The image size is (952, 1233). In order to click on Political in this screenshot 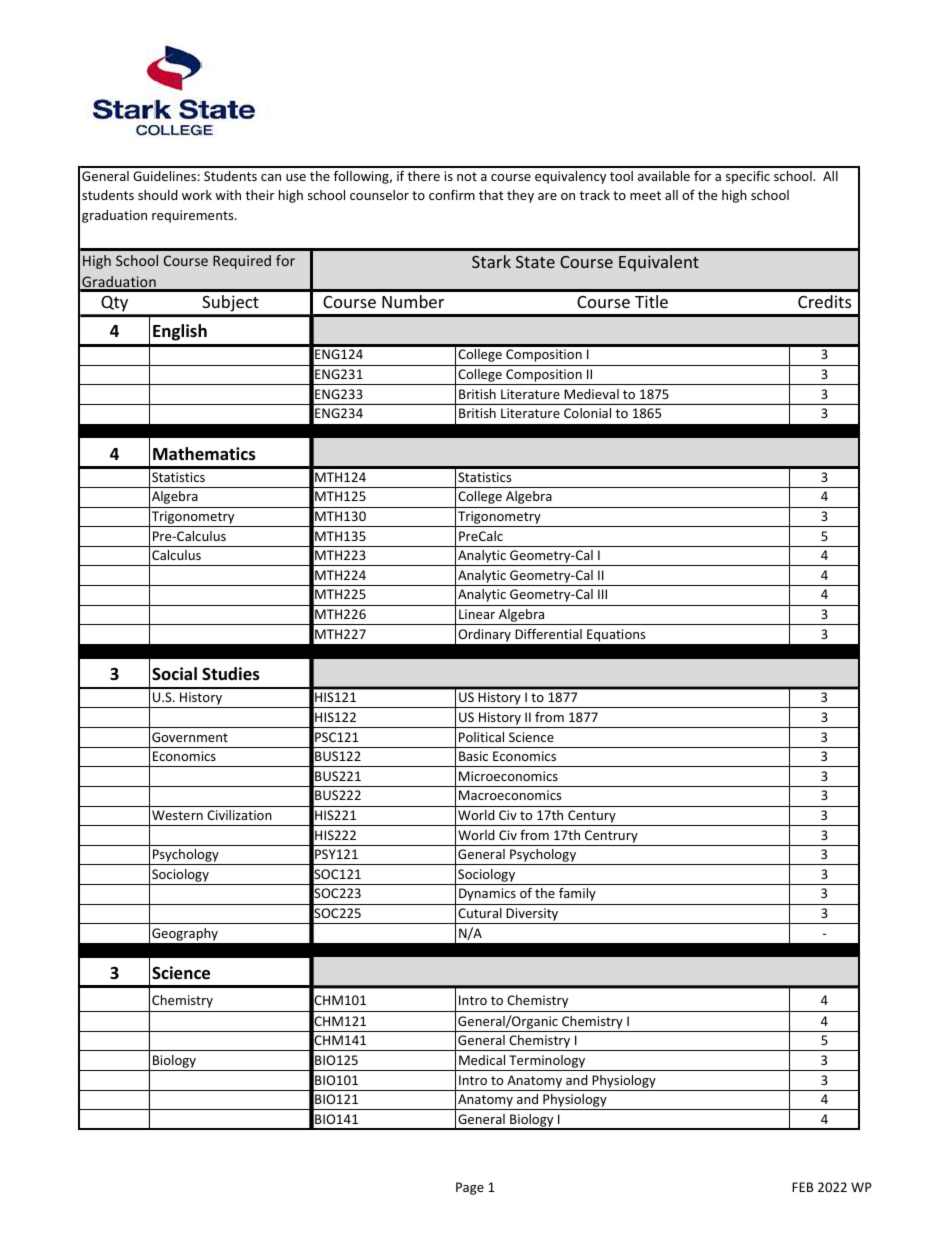, I will do `click(481, 737)`.
